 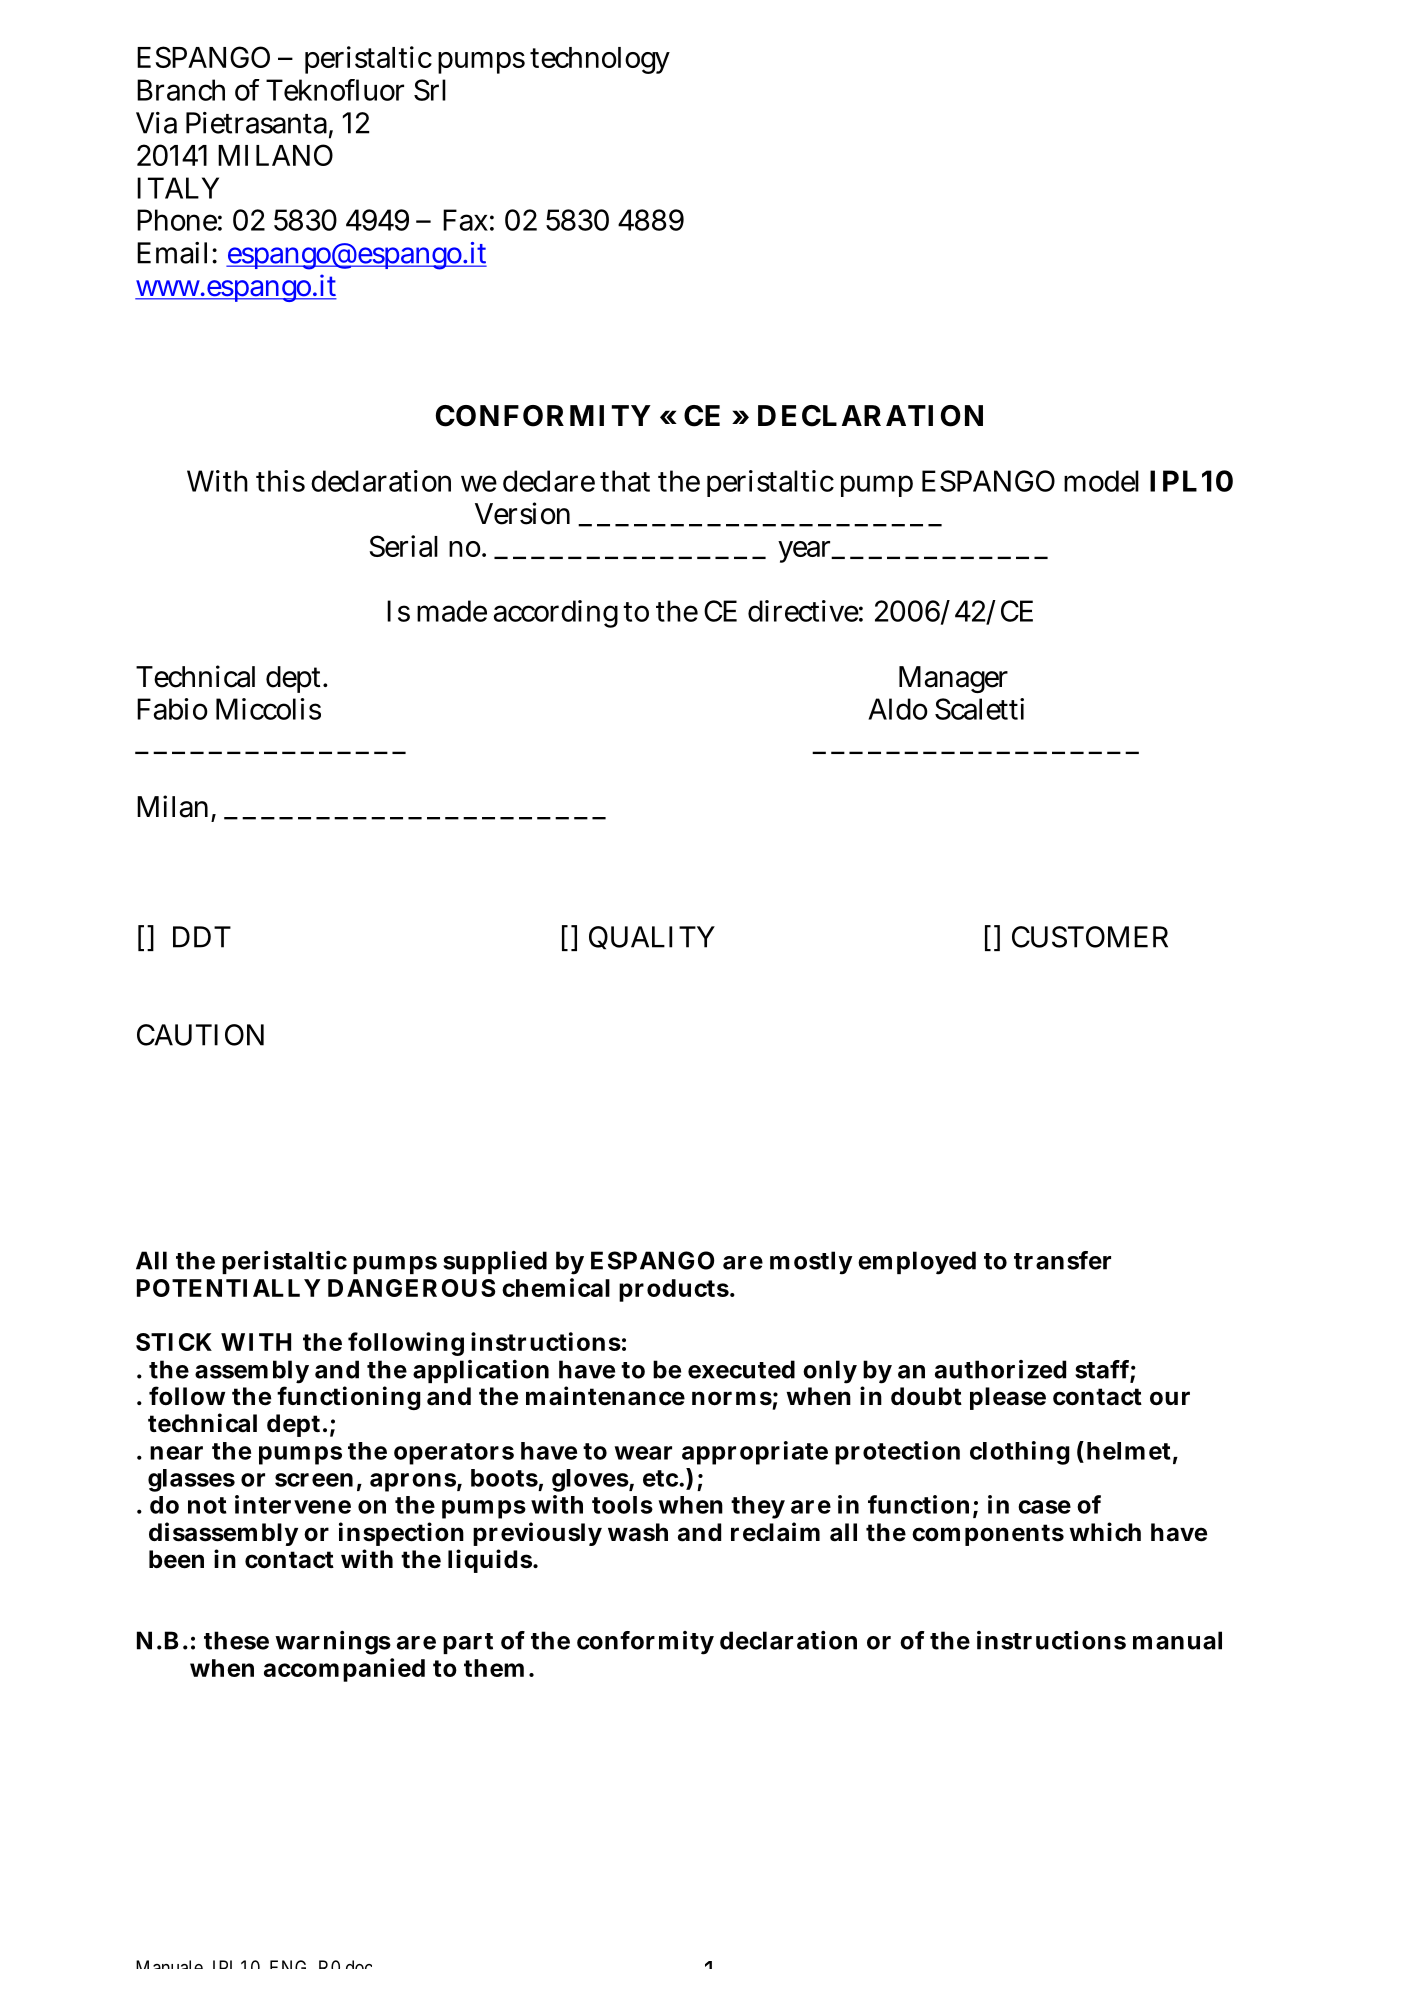 What do you see at coordinates (600, 60) in the screenshot?
I see `technology` at bounding box center [600, 60].
